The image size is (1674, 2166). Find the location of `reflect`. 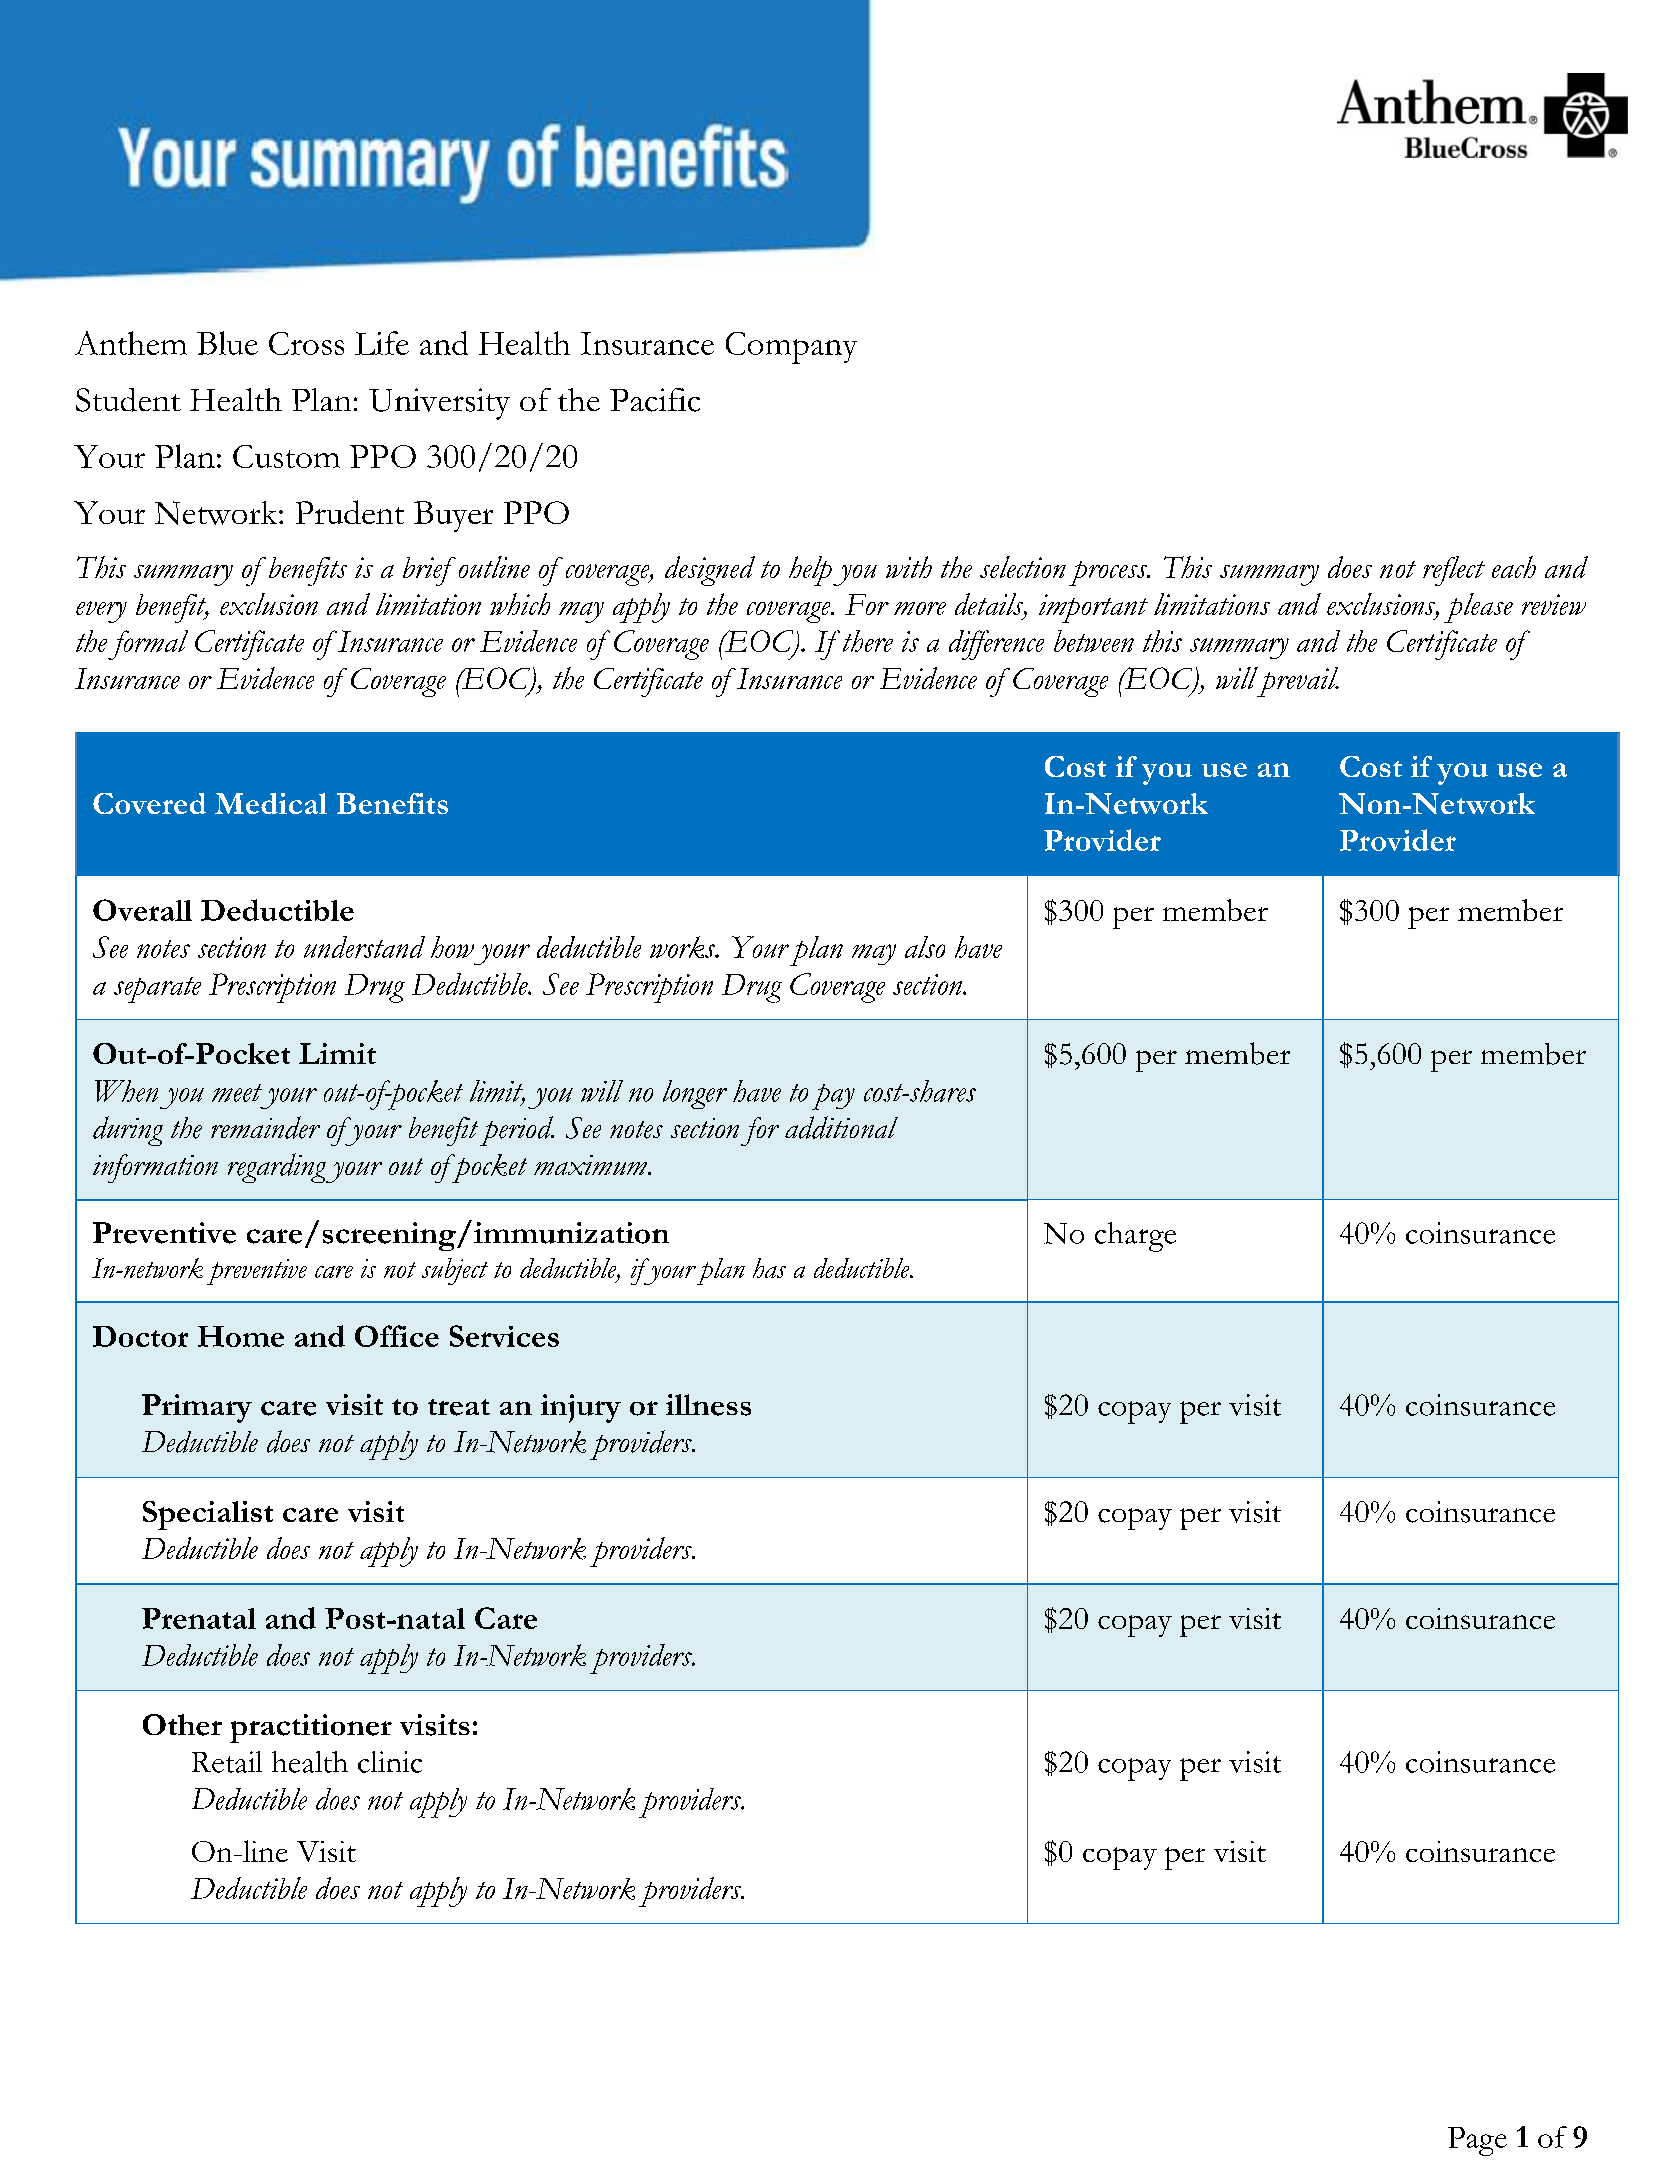

reflect is located at coordinates (1454, 571).
